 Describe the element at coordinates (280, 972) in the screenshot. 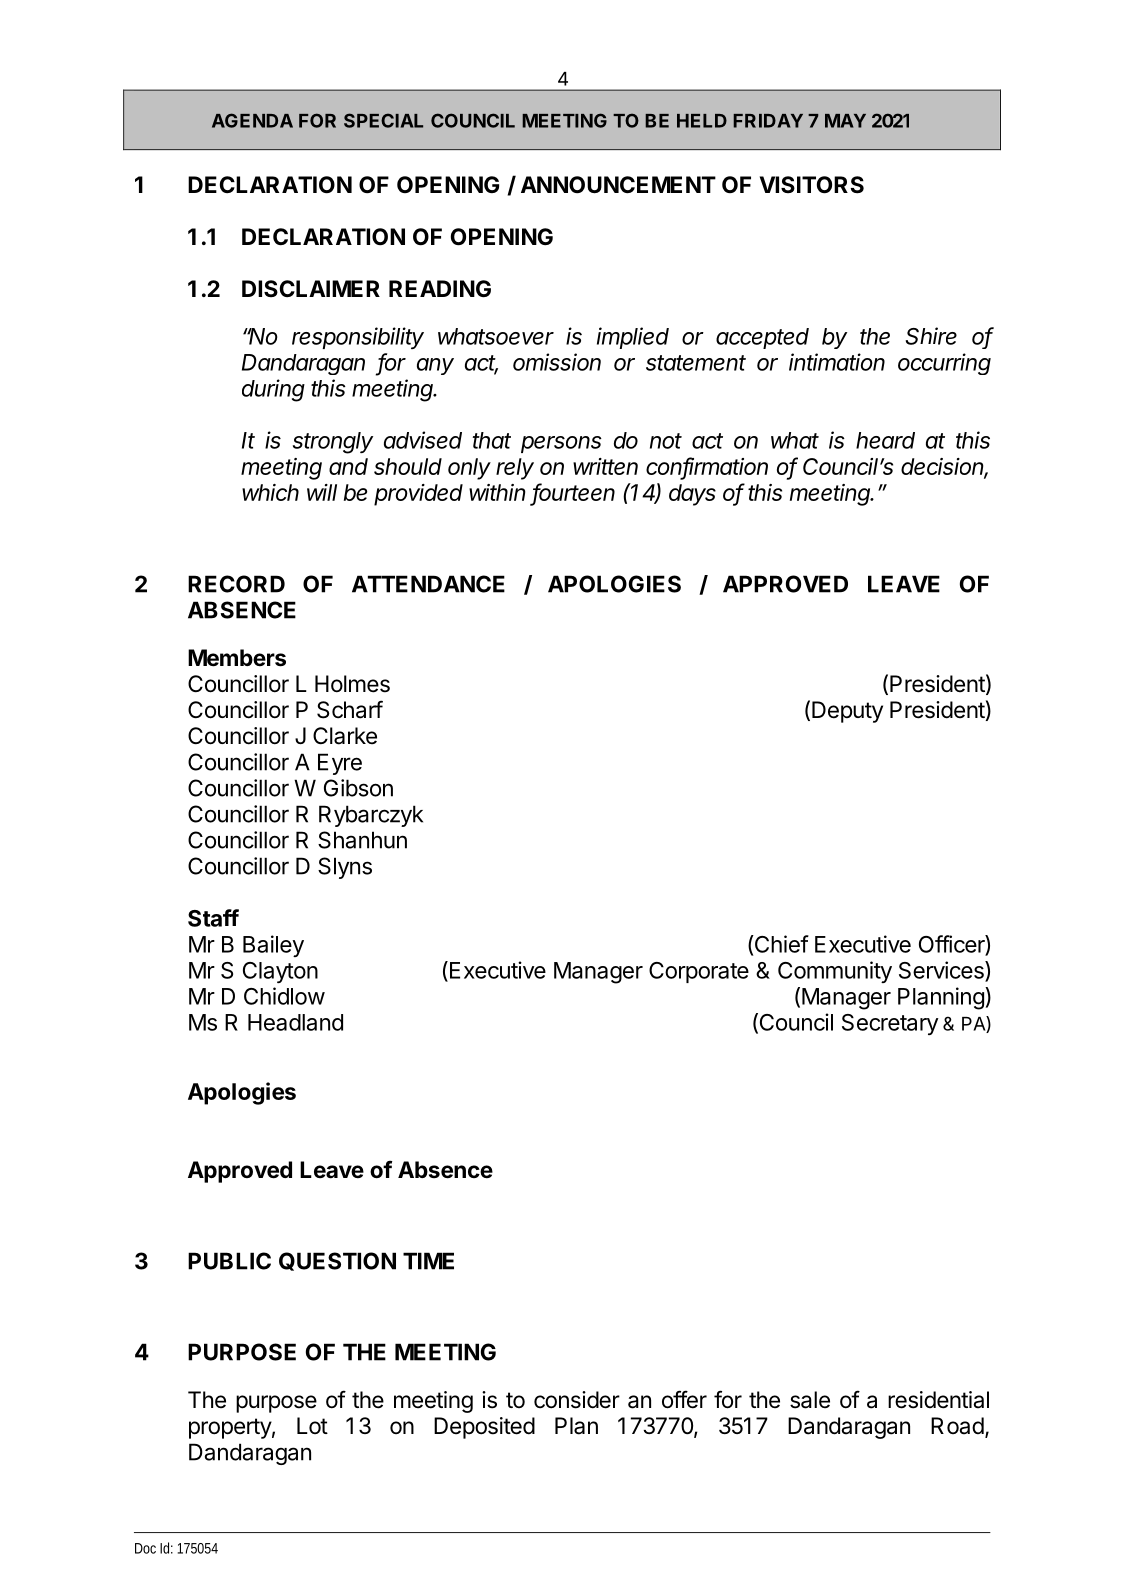

I see `Clayton` at that location.
